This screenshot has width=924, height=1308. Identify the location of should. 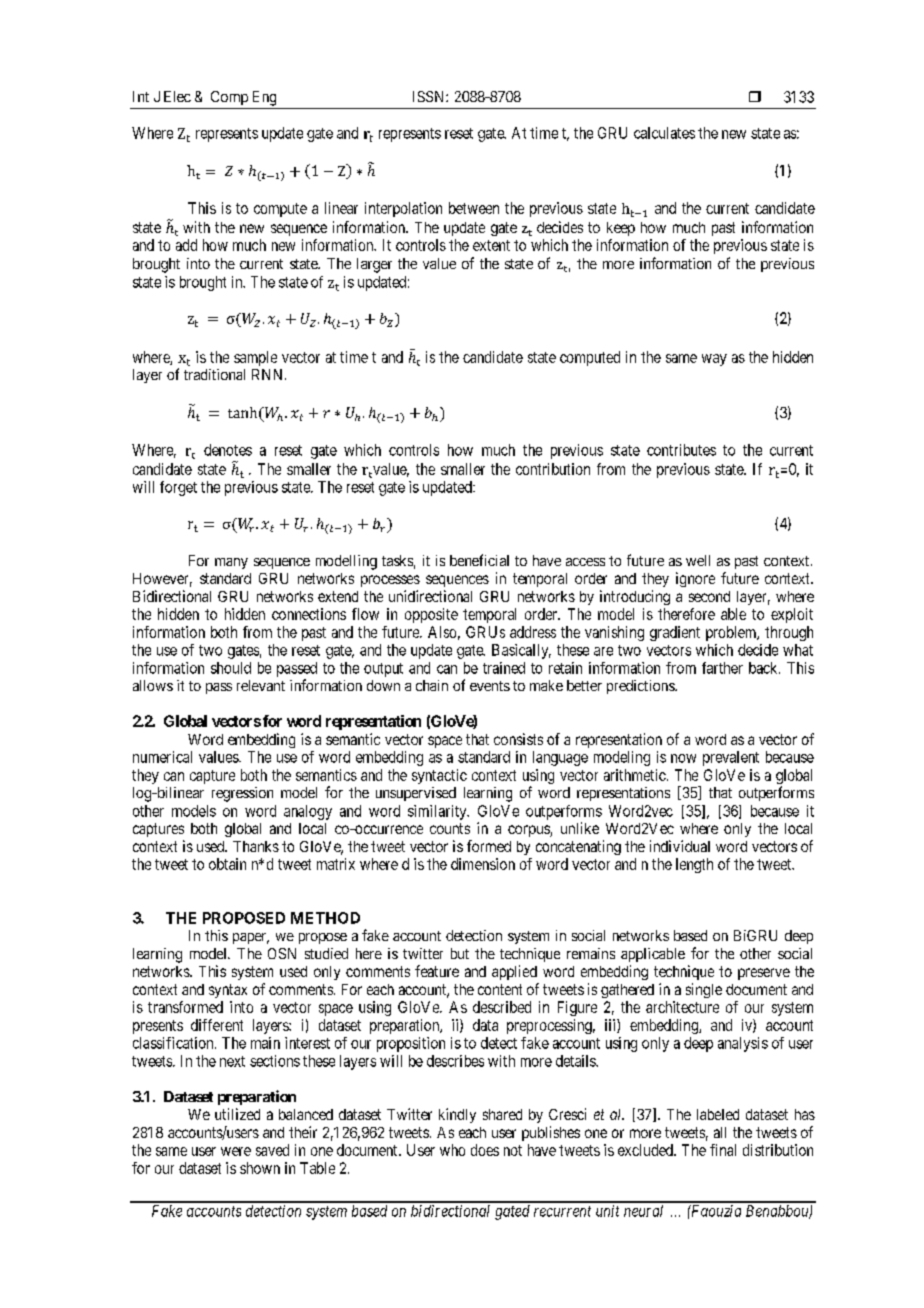
(231, 668).
